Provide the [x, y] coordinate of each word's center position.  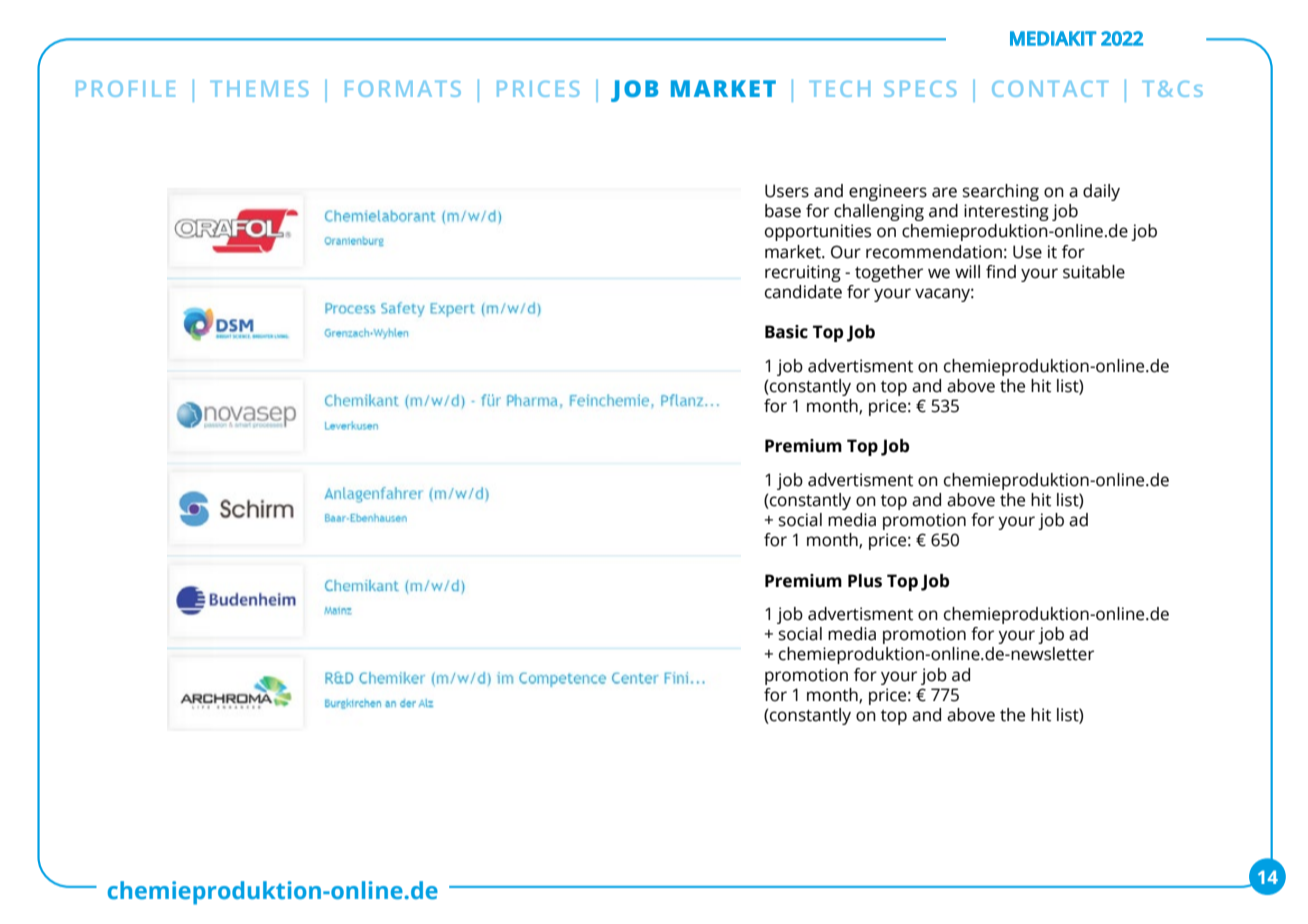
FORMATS [403, 89]
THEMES [259, 89]
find [1001, 272]
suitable [1094, 272]
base [783, 211]
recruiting [803, 273]
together [889, 273]
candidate [803, 292]
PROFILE [125, 89]
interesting [1006, 212]
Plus [865, 581]
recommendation [934, 252]
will [967, 271]
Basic [786, 332]
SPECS [920, 89]
